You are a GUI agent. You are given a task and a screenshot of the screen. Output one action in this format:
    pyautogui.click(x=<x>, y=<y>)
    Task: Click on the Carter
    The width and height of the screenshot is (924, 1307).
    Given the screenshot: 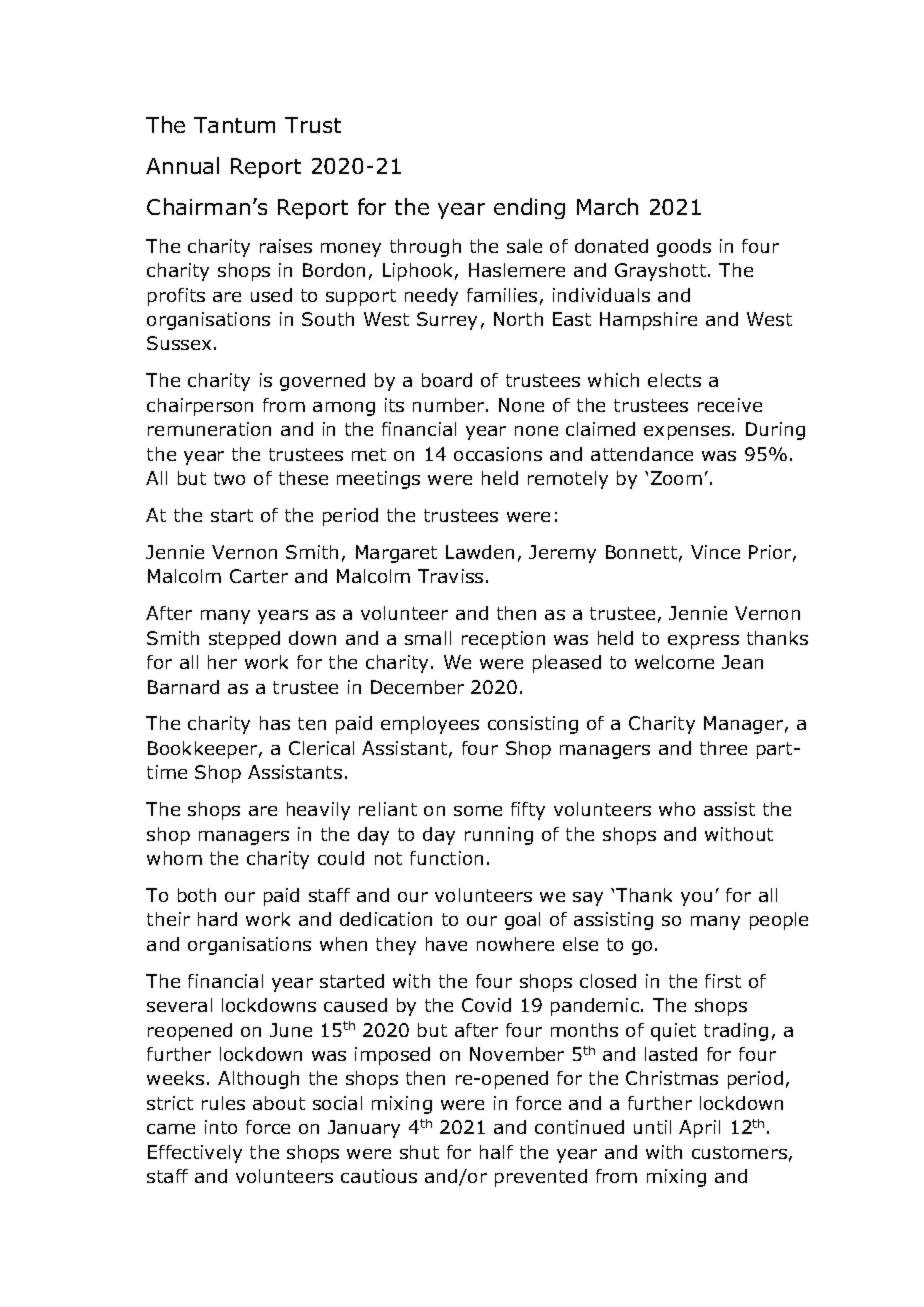 What is the action you would take?
    pyautogui.click(x=259, y=576)
